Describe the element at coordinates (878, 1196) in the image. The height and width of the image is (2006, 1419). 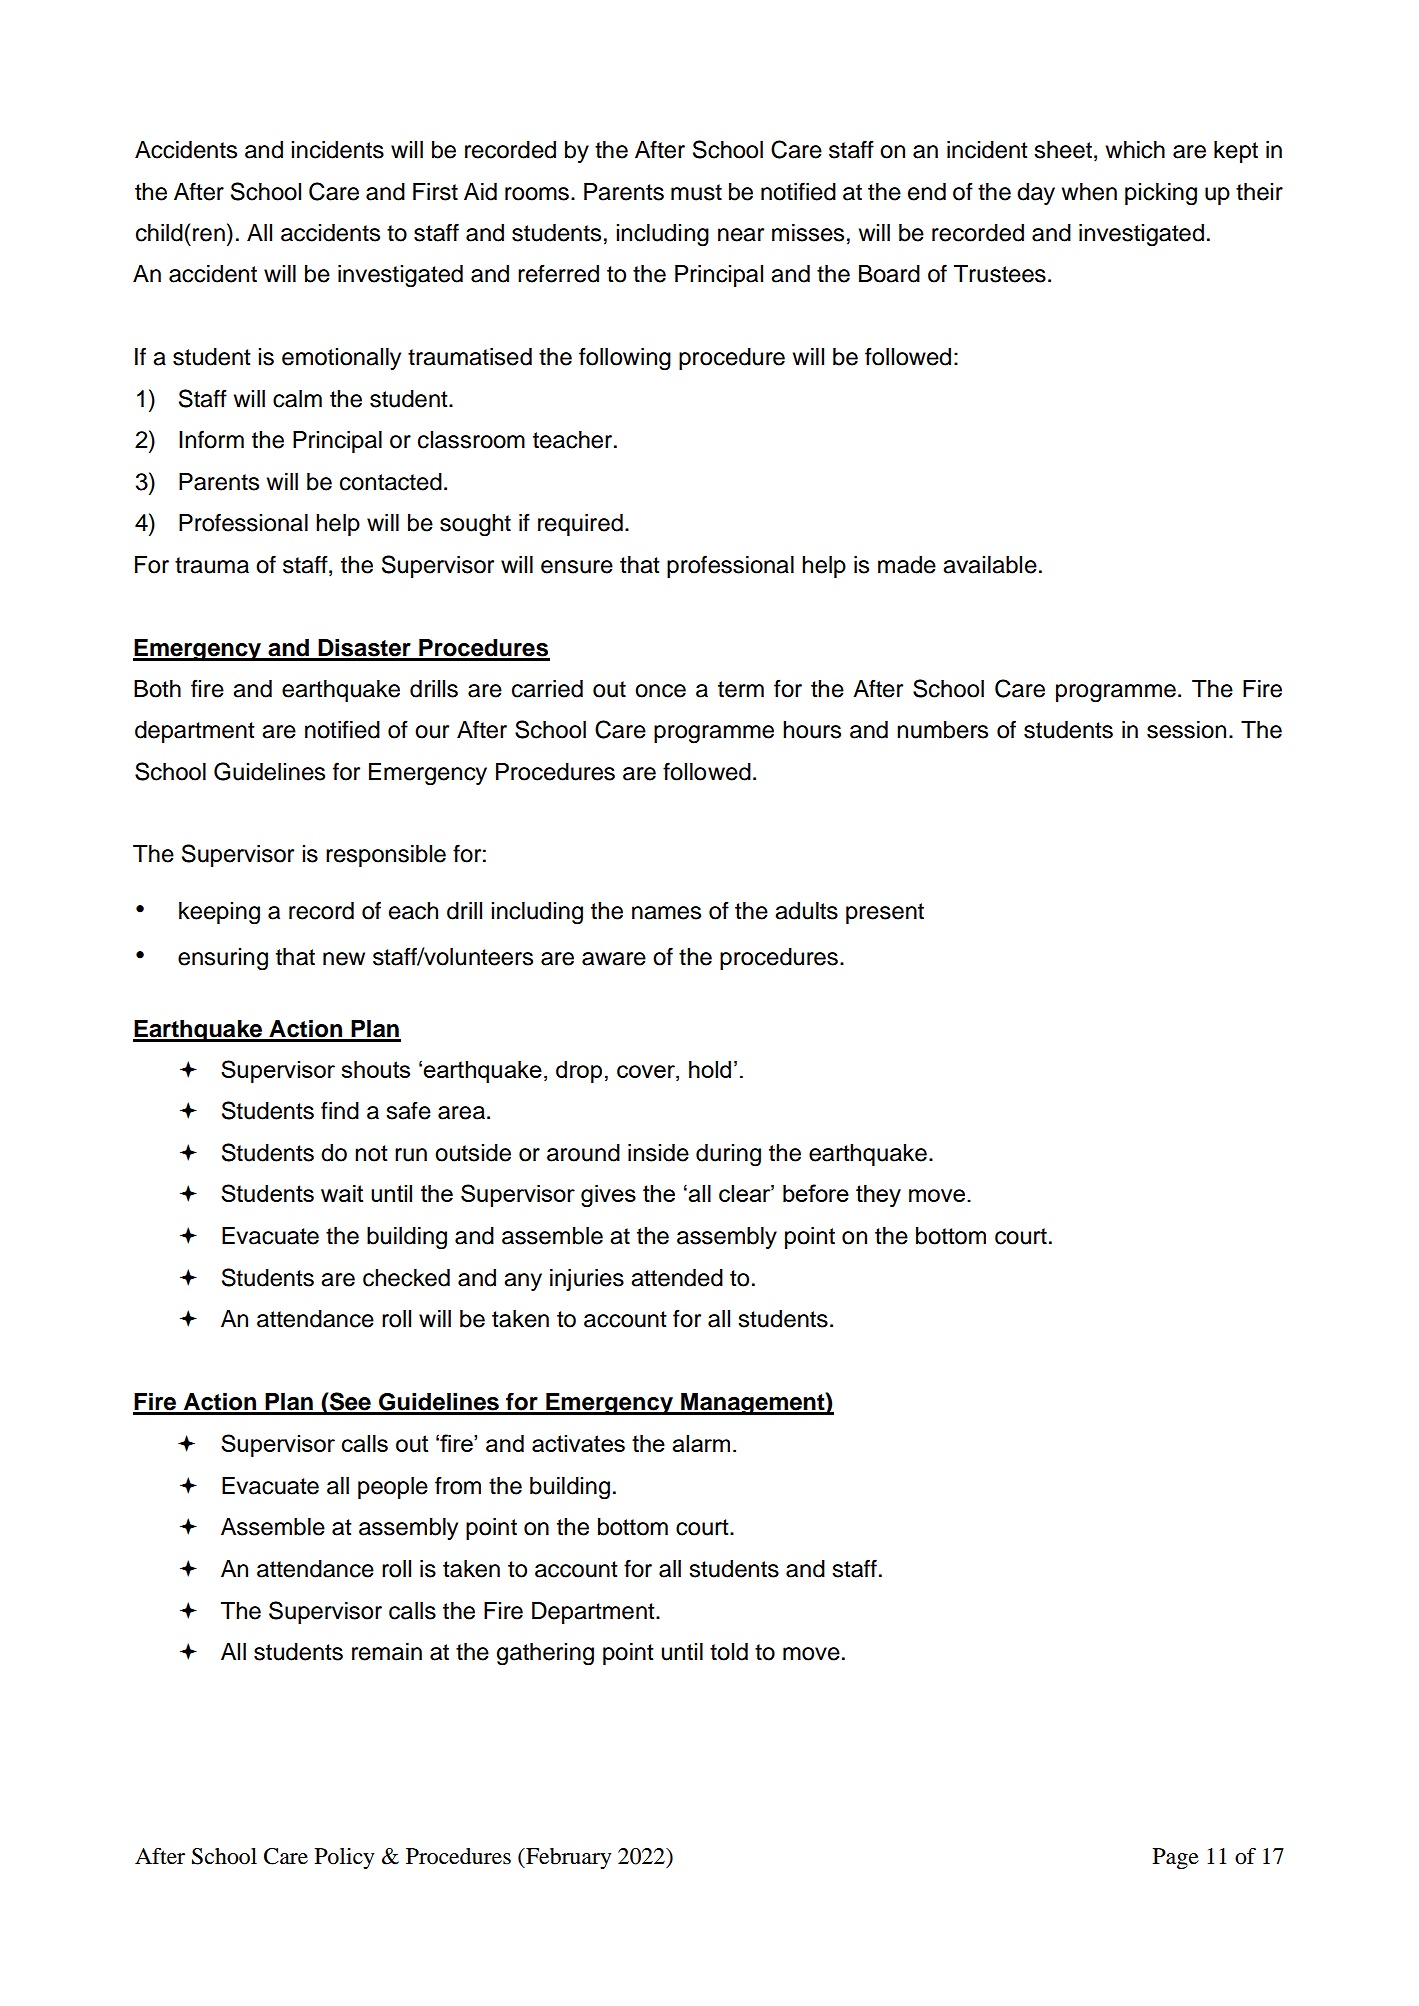
I see `they` at that location.
